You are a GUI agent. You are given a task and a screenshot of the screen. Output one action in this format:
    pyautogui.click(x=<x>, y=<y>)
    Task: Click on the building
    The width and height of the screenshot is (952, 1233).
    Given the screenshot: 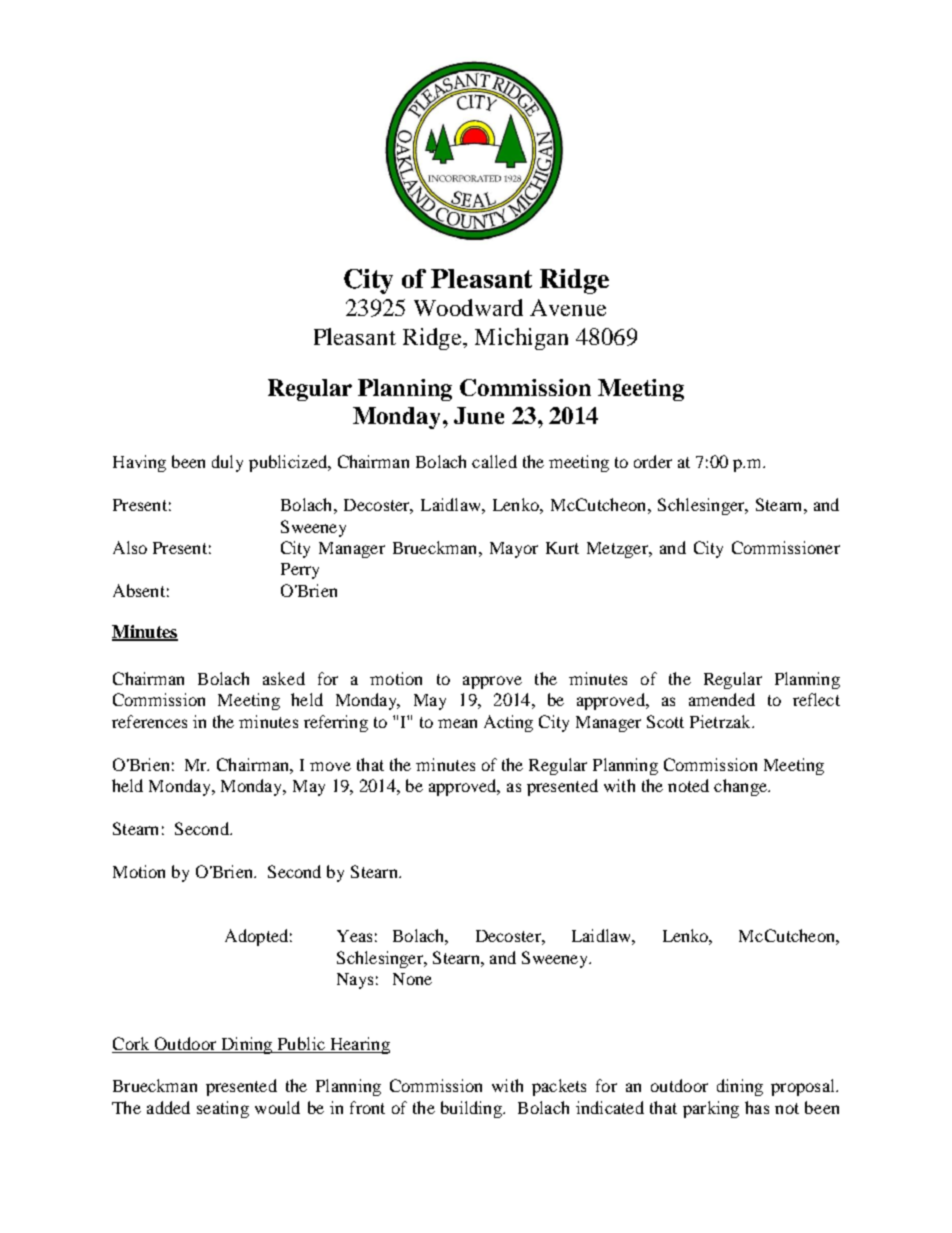 What is the action you would take?
    pyautogui.click(x=472, y=1109)
